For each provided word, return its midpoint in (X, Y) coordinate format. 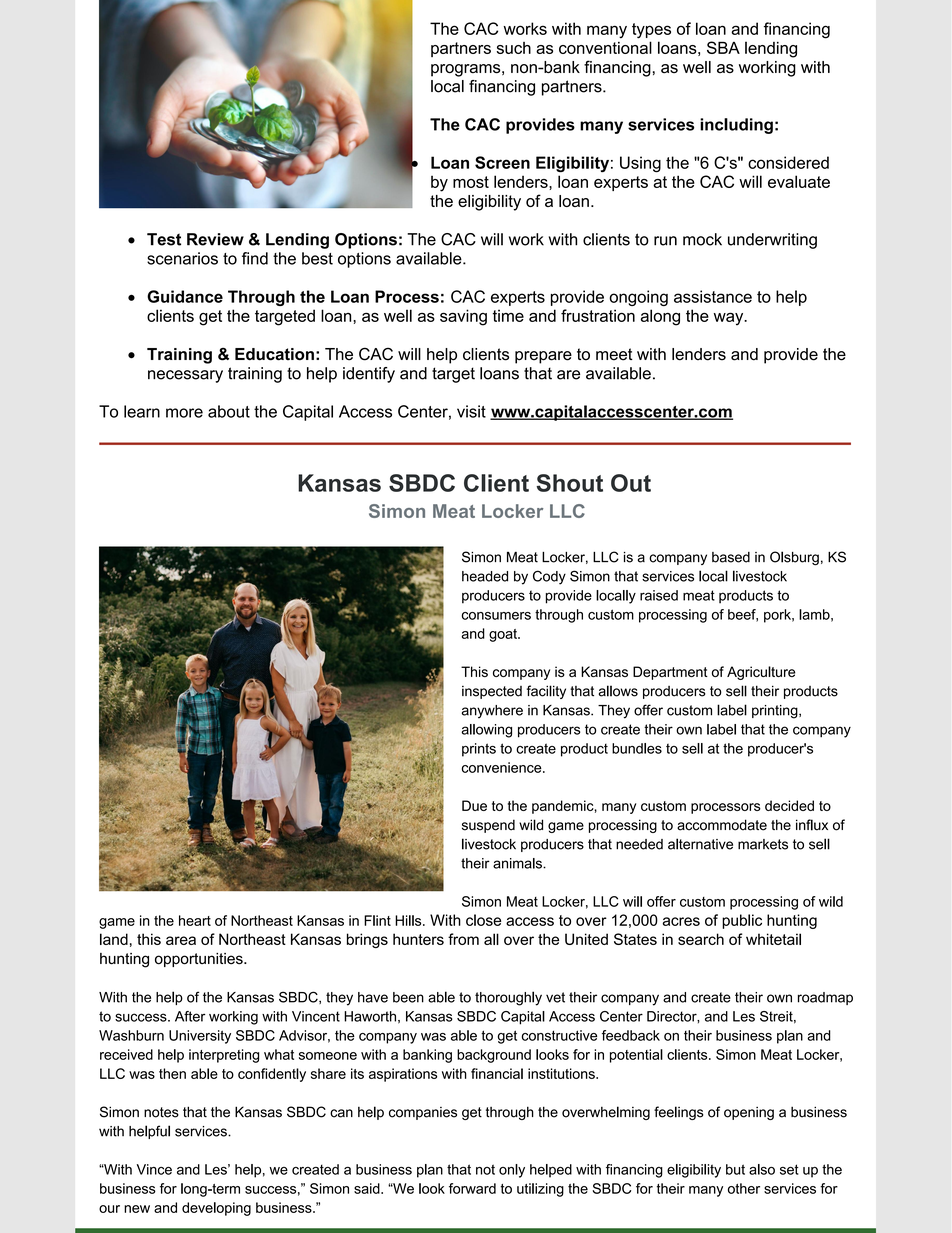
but (735, 1169)
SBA (723, 47)
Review (215, 239)
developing (216, 1209)
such (514, 48)
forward (472, 1188)
